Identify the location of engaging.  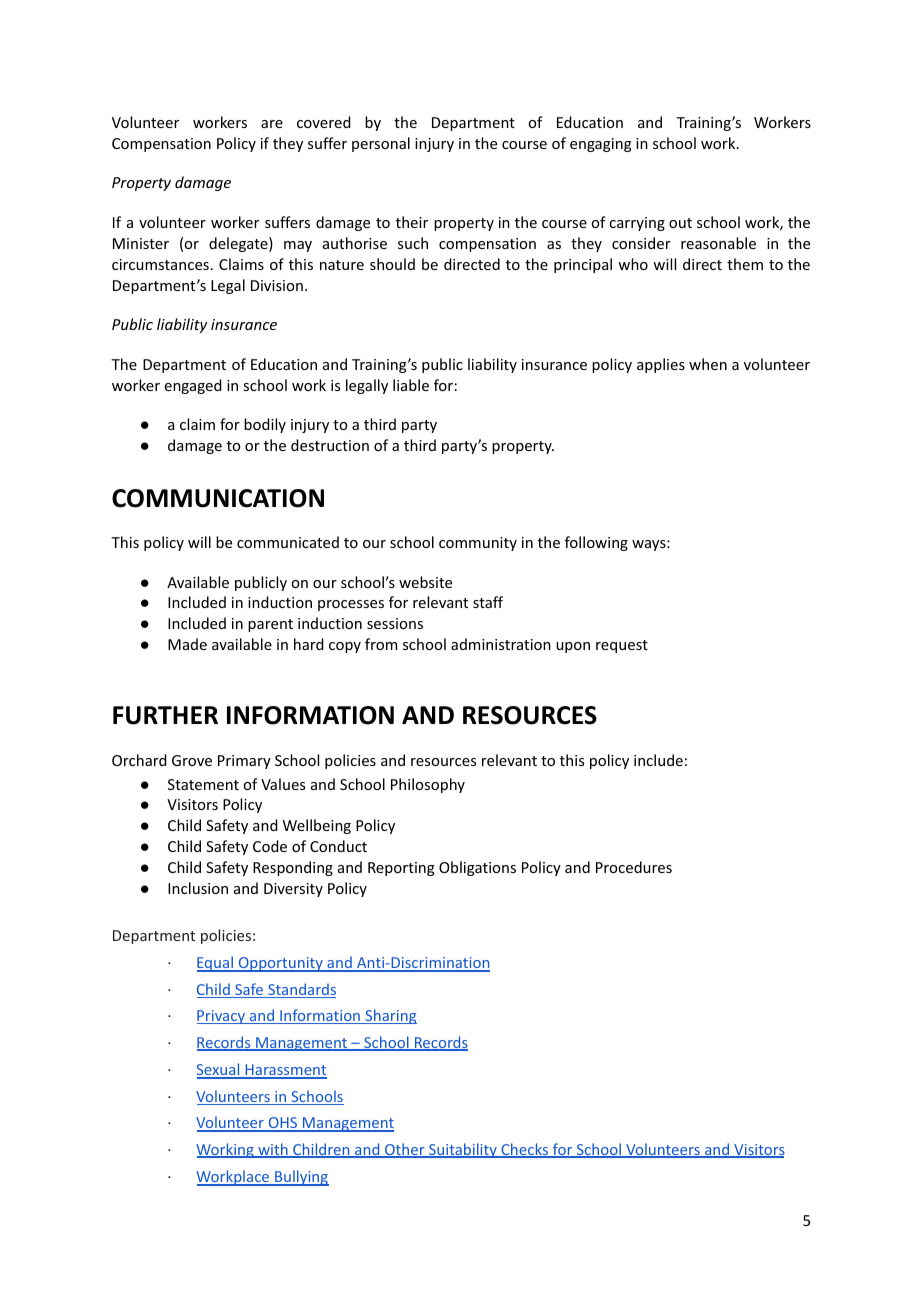
(601, 145).
